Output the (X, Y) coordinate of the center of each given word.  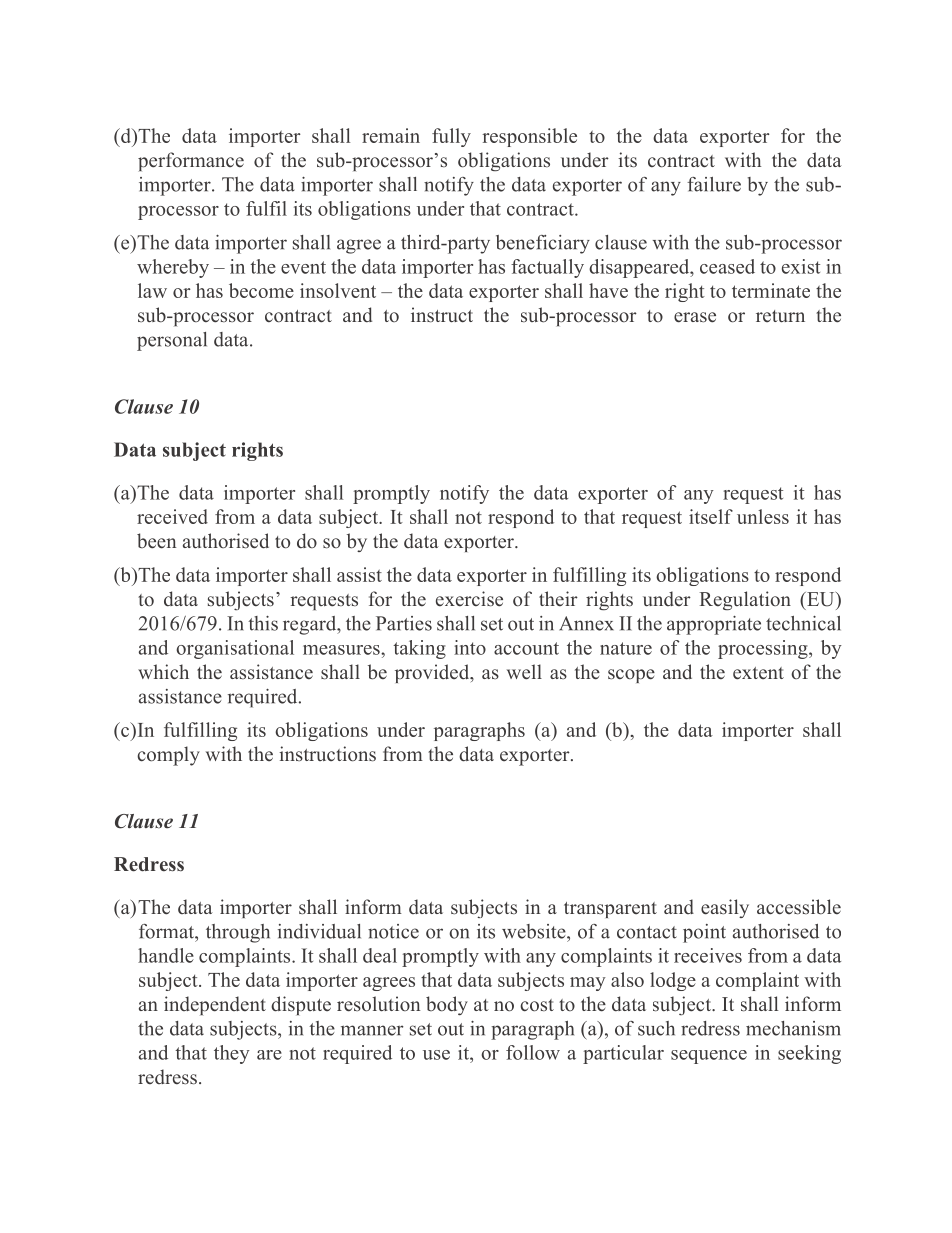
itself (711, 516)
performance (191, 161)
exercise (469, 599)
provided (433, 673)
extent (758, 673)
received (172, 516)
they (232, 1054)
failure (714, 184)
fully (451, 137)
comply (168, 756)
